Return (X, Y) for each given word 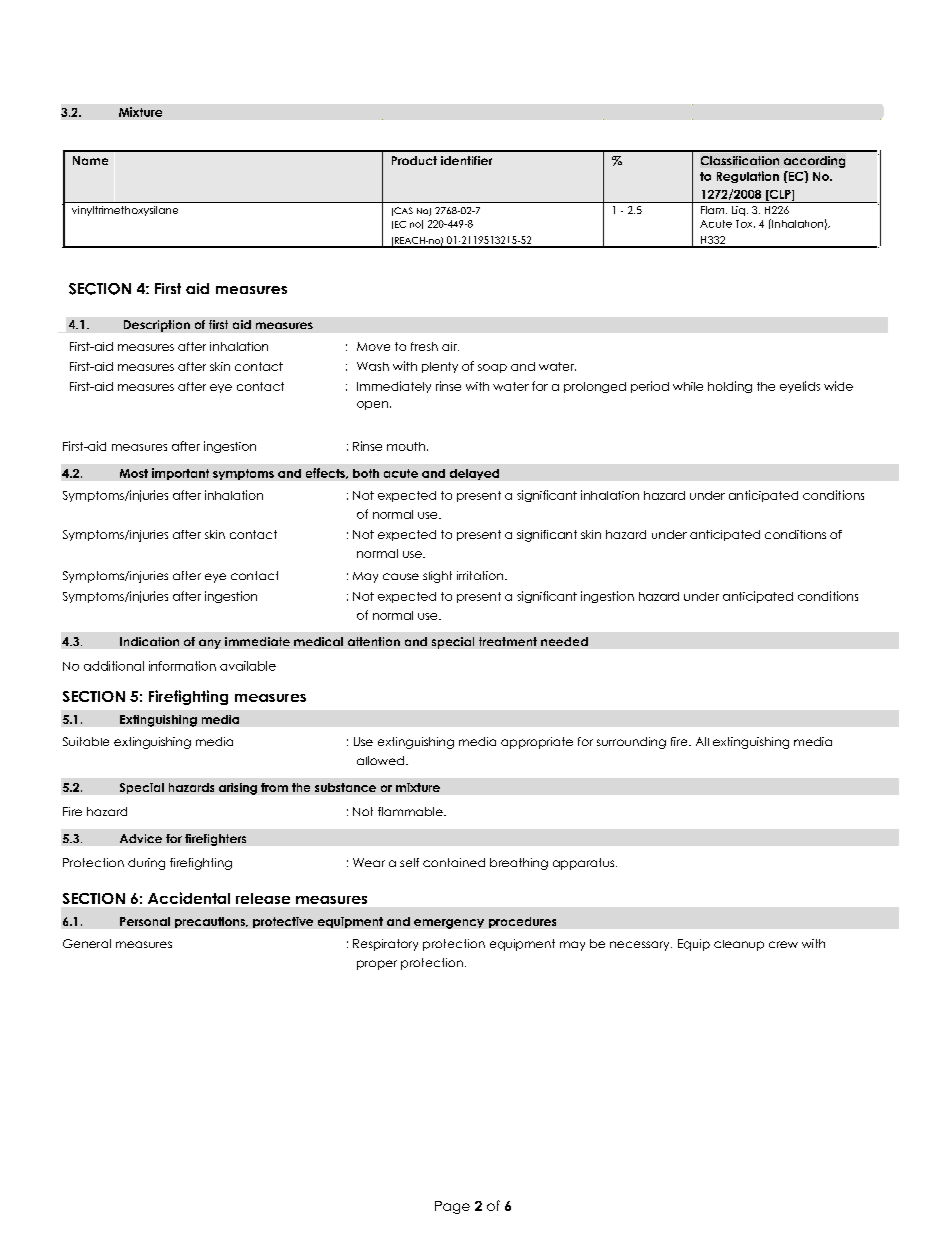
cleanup (739, 945)
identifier (466, 160)
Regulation (748, 177)
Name (90, 160)
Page (452, 1207)
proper (377, 965)
